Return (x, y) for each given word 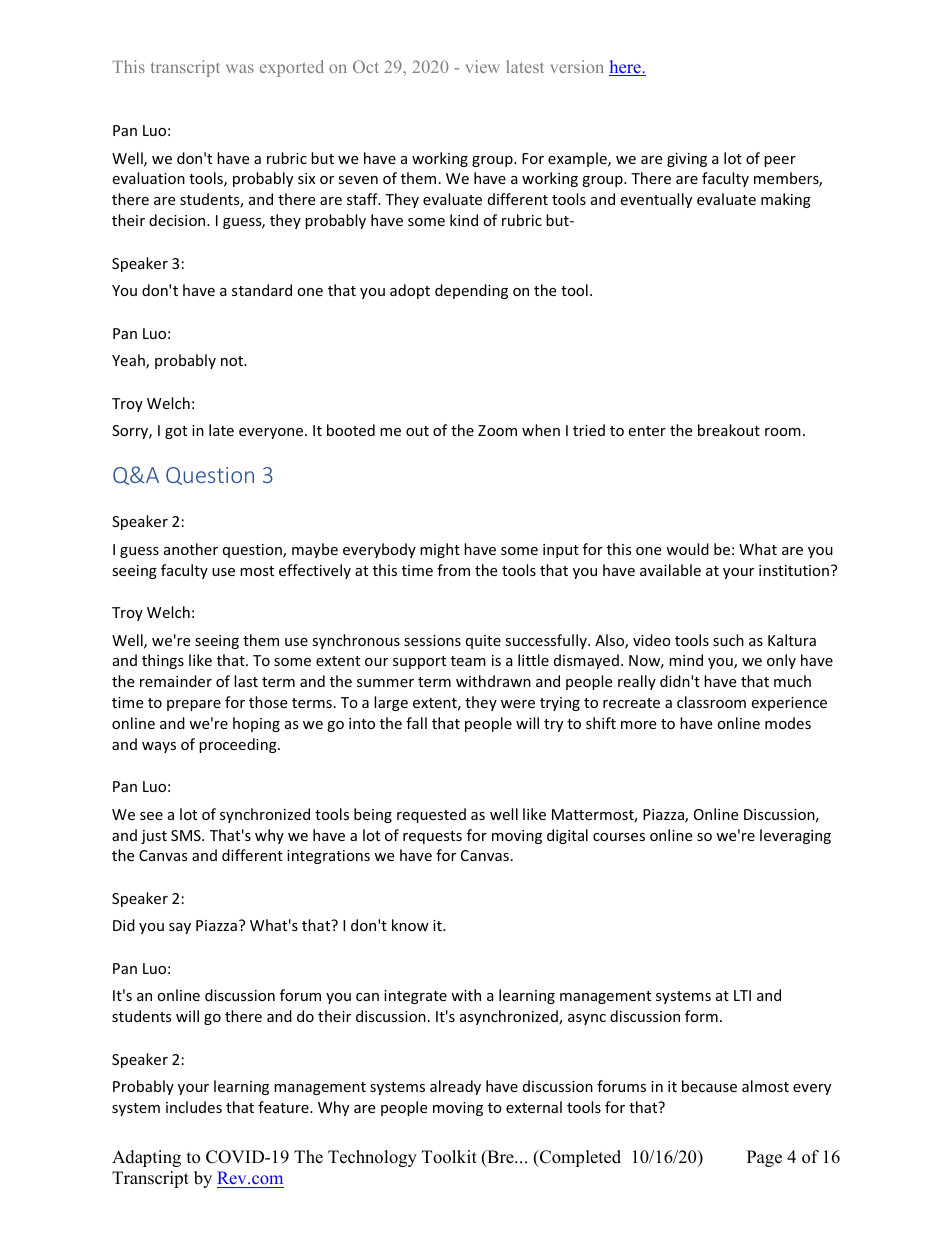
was (240, 68)
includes (194, 1107)
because (709, 1086)
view (483, 66)
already (455, 1087)
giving (687, 160)
